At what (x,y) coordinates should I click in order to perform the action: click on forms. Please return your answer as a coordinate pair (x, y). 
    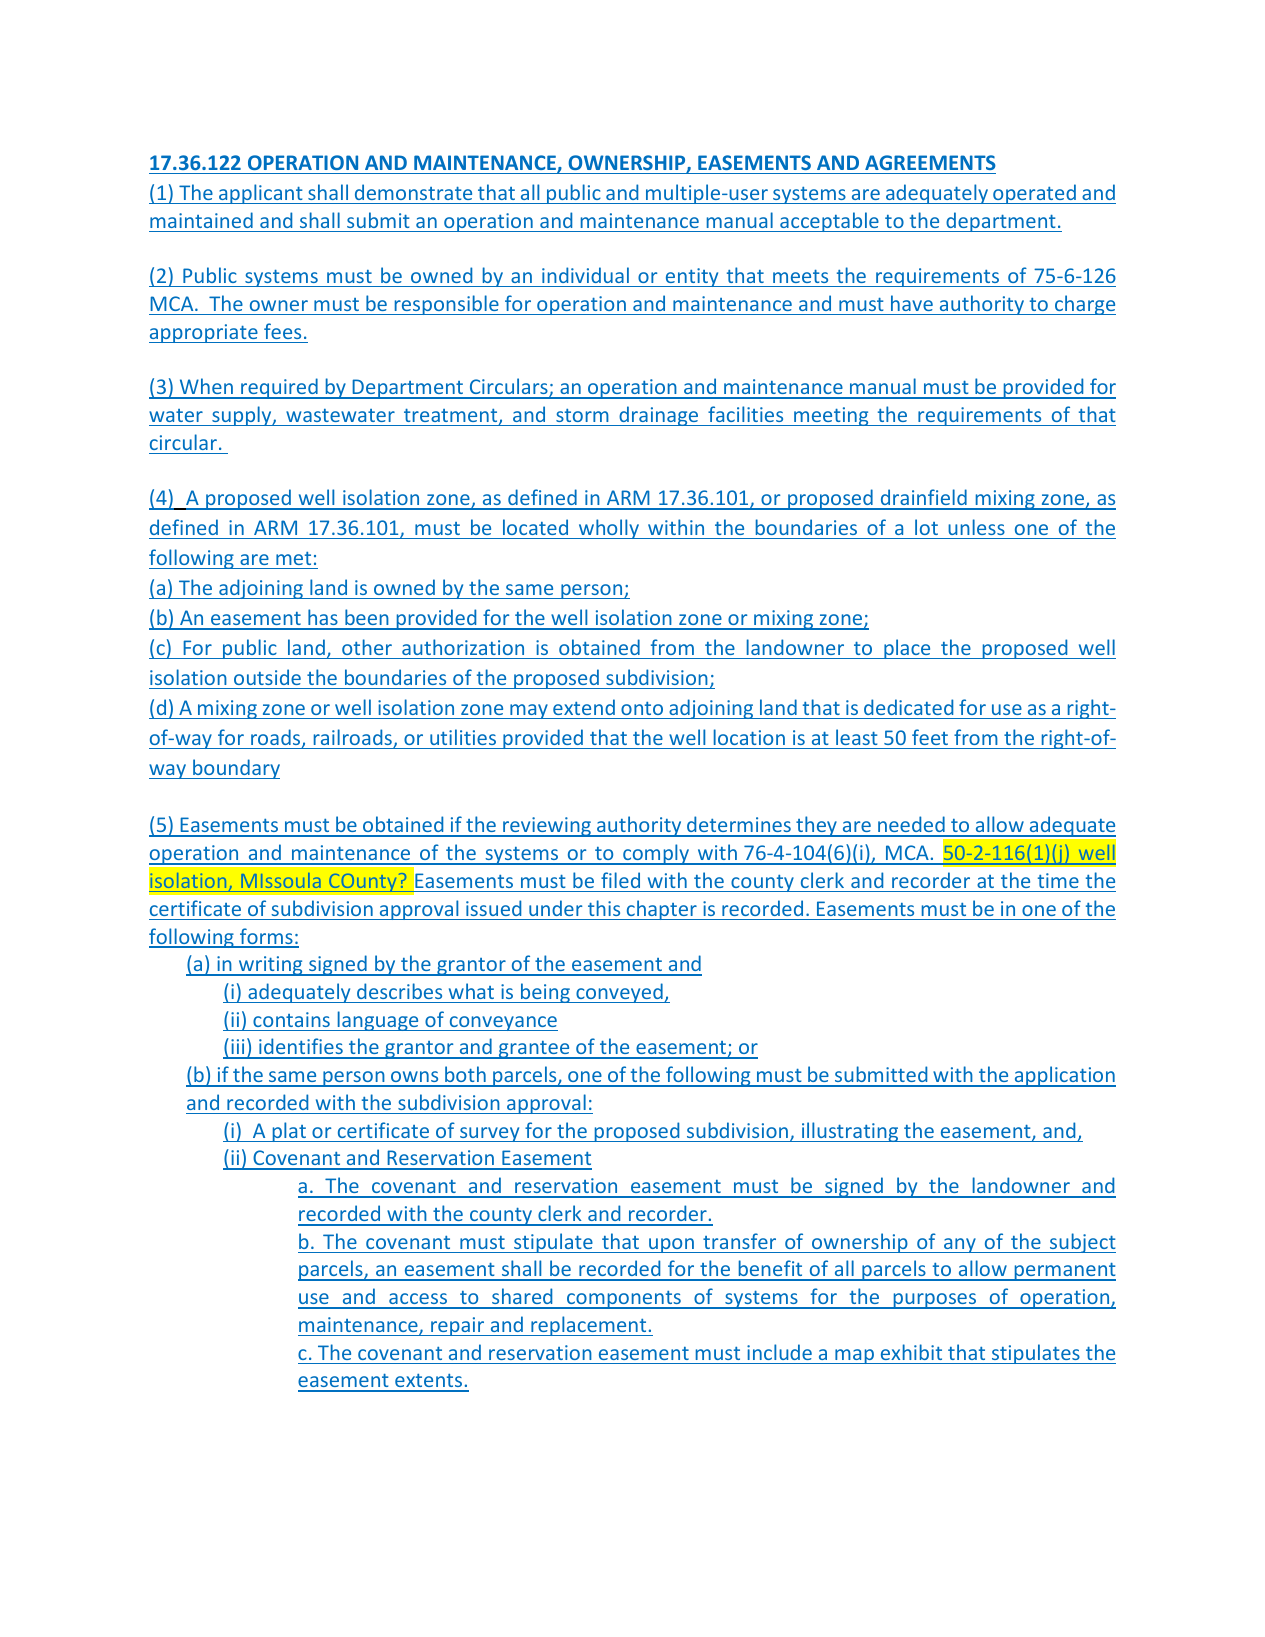
    Looking at the image, I should click on (266, 937).
